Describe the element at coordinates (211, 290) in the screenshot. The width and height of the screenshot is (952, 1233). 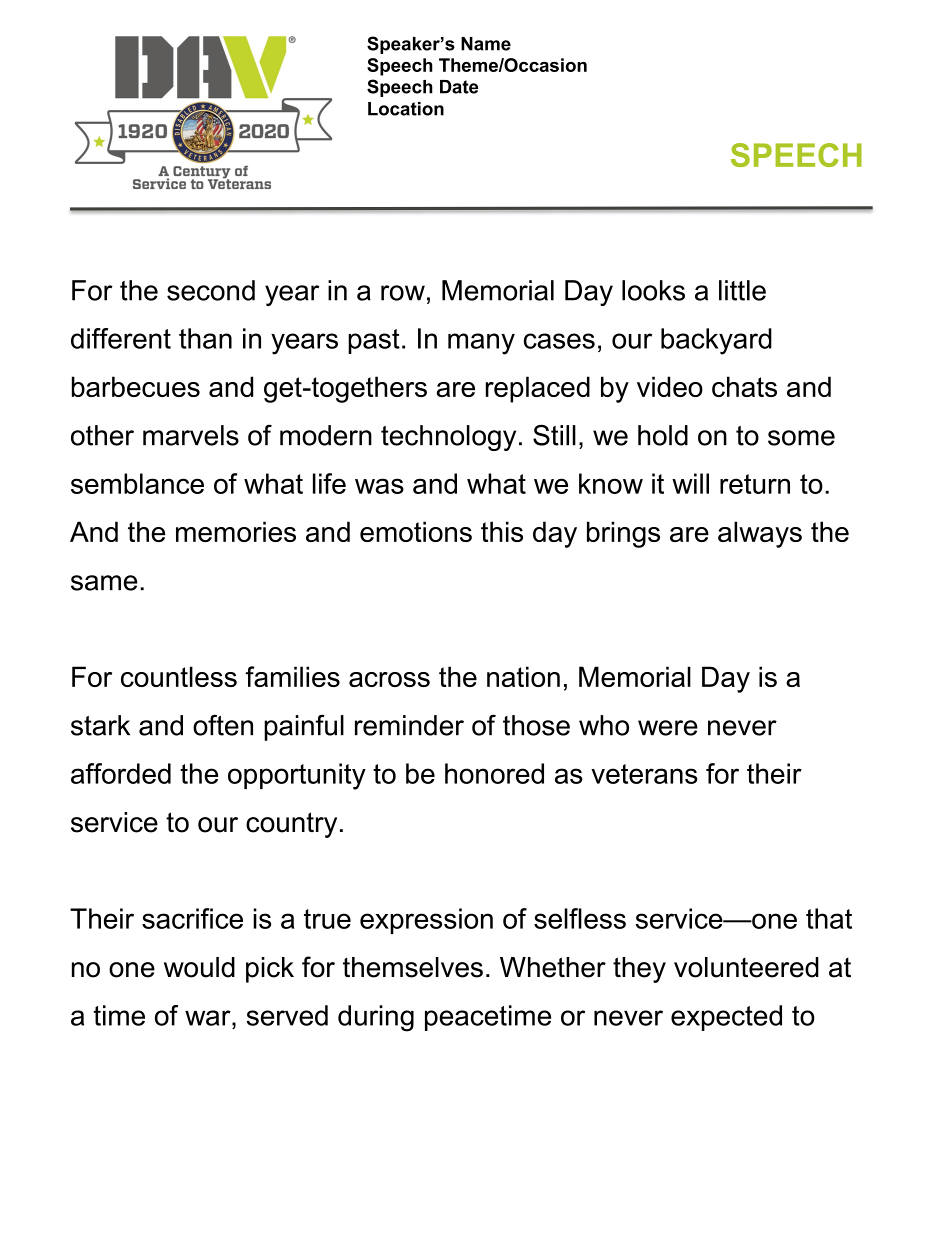
I see `second` at that location.
